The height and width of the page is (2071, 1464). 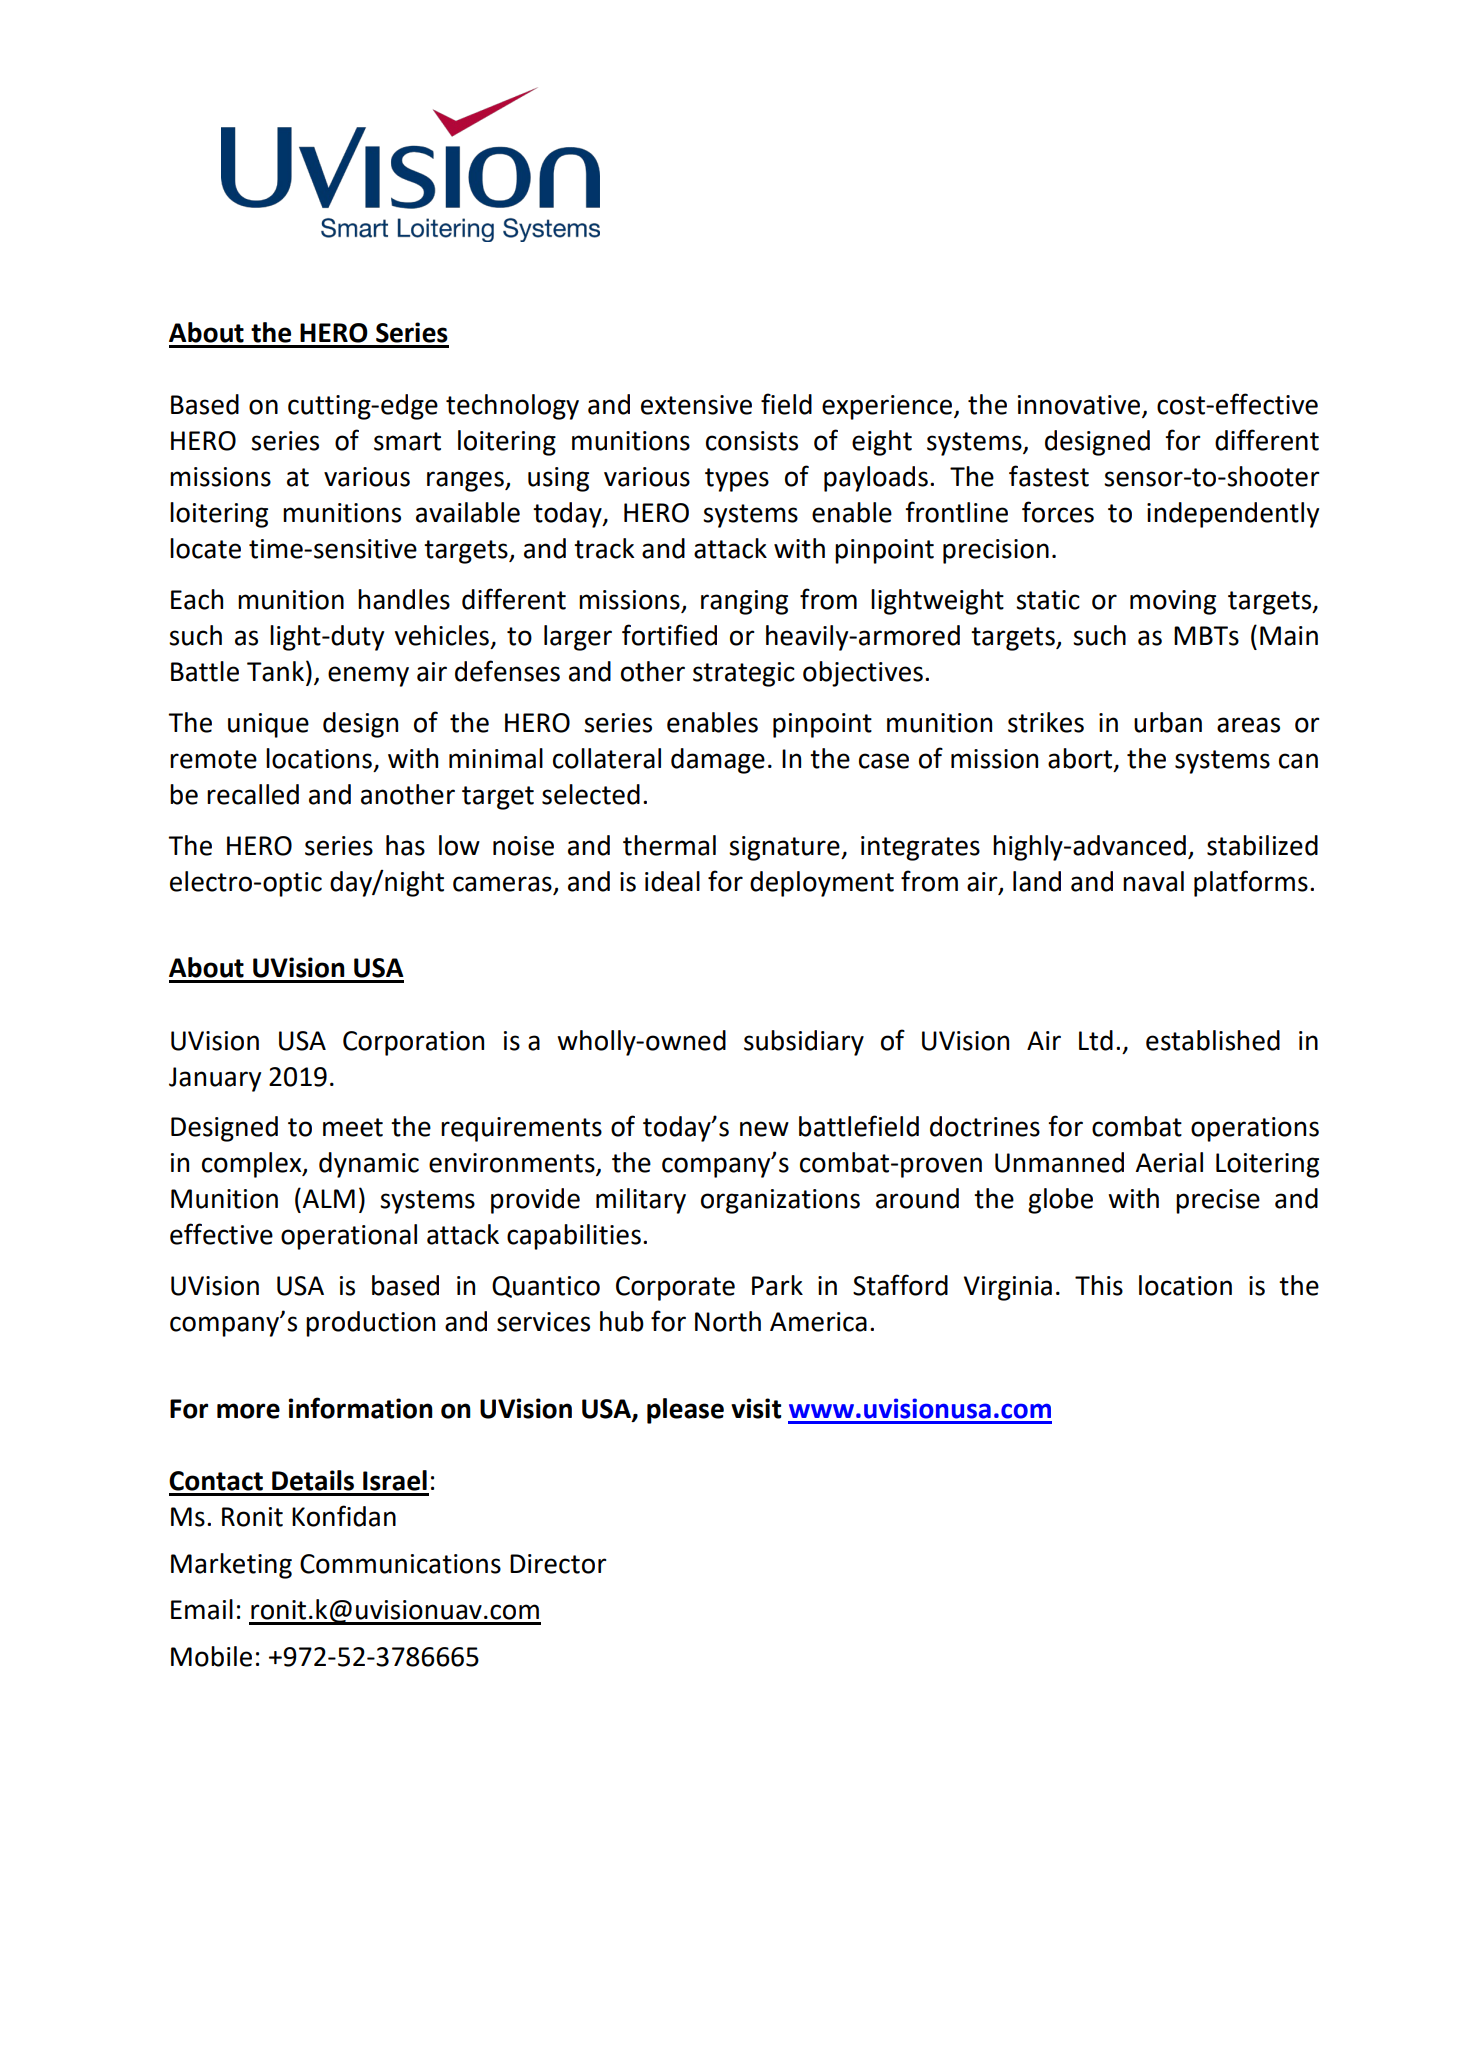 What do you see at coordinates (1218, 1201) in the page?
I see `precise` at bounding box center [1218, 1201].
